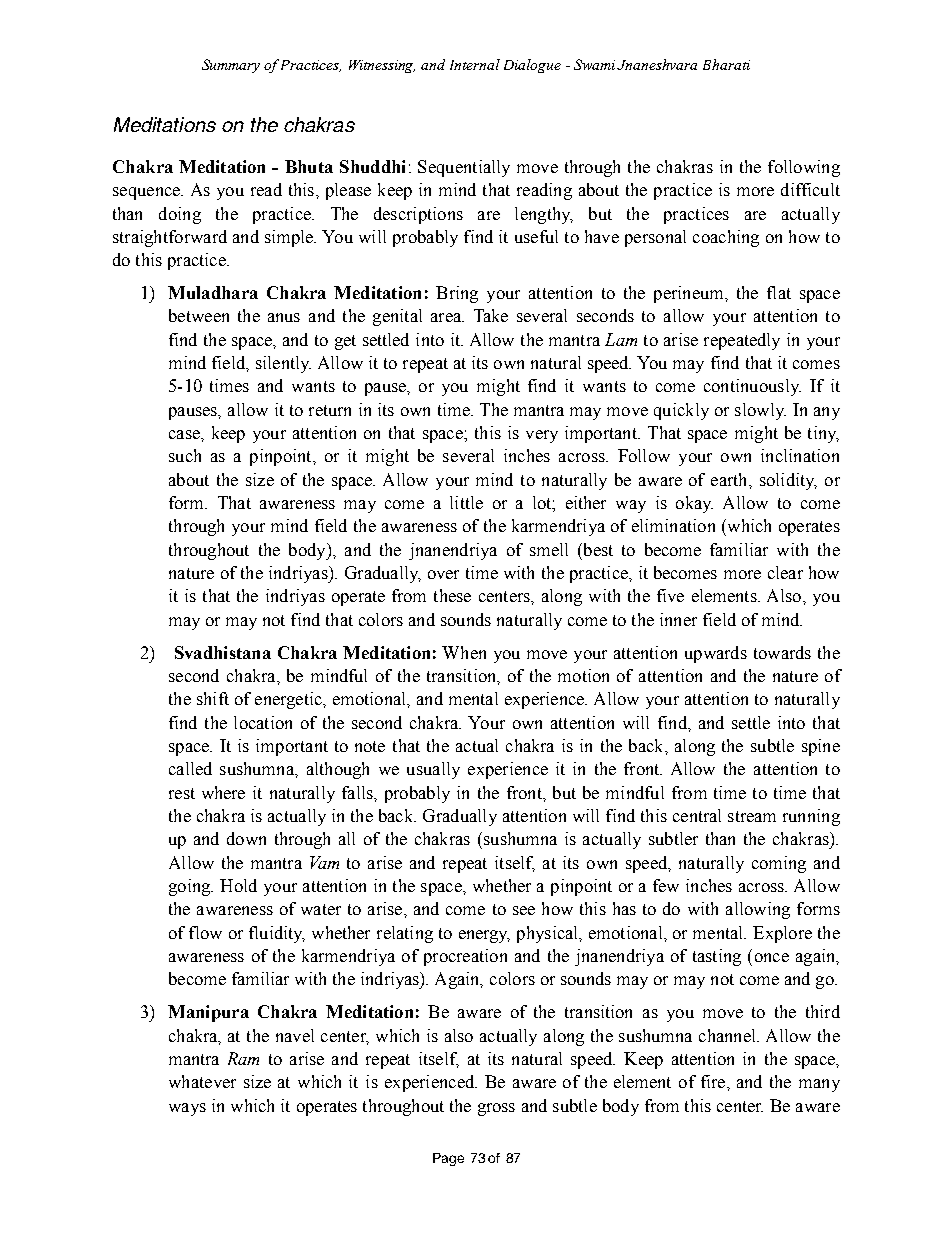 The image size is (952, 1233). What do you see at coordinates (187, 1109) in the screenshot?
I see `ways` at bounding box center [187, 1109].
